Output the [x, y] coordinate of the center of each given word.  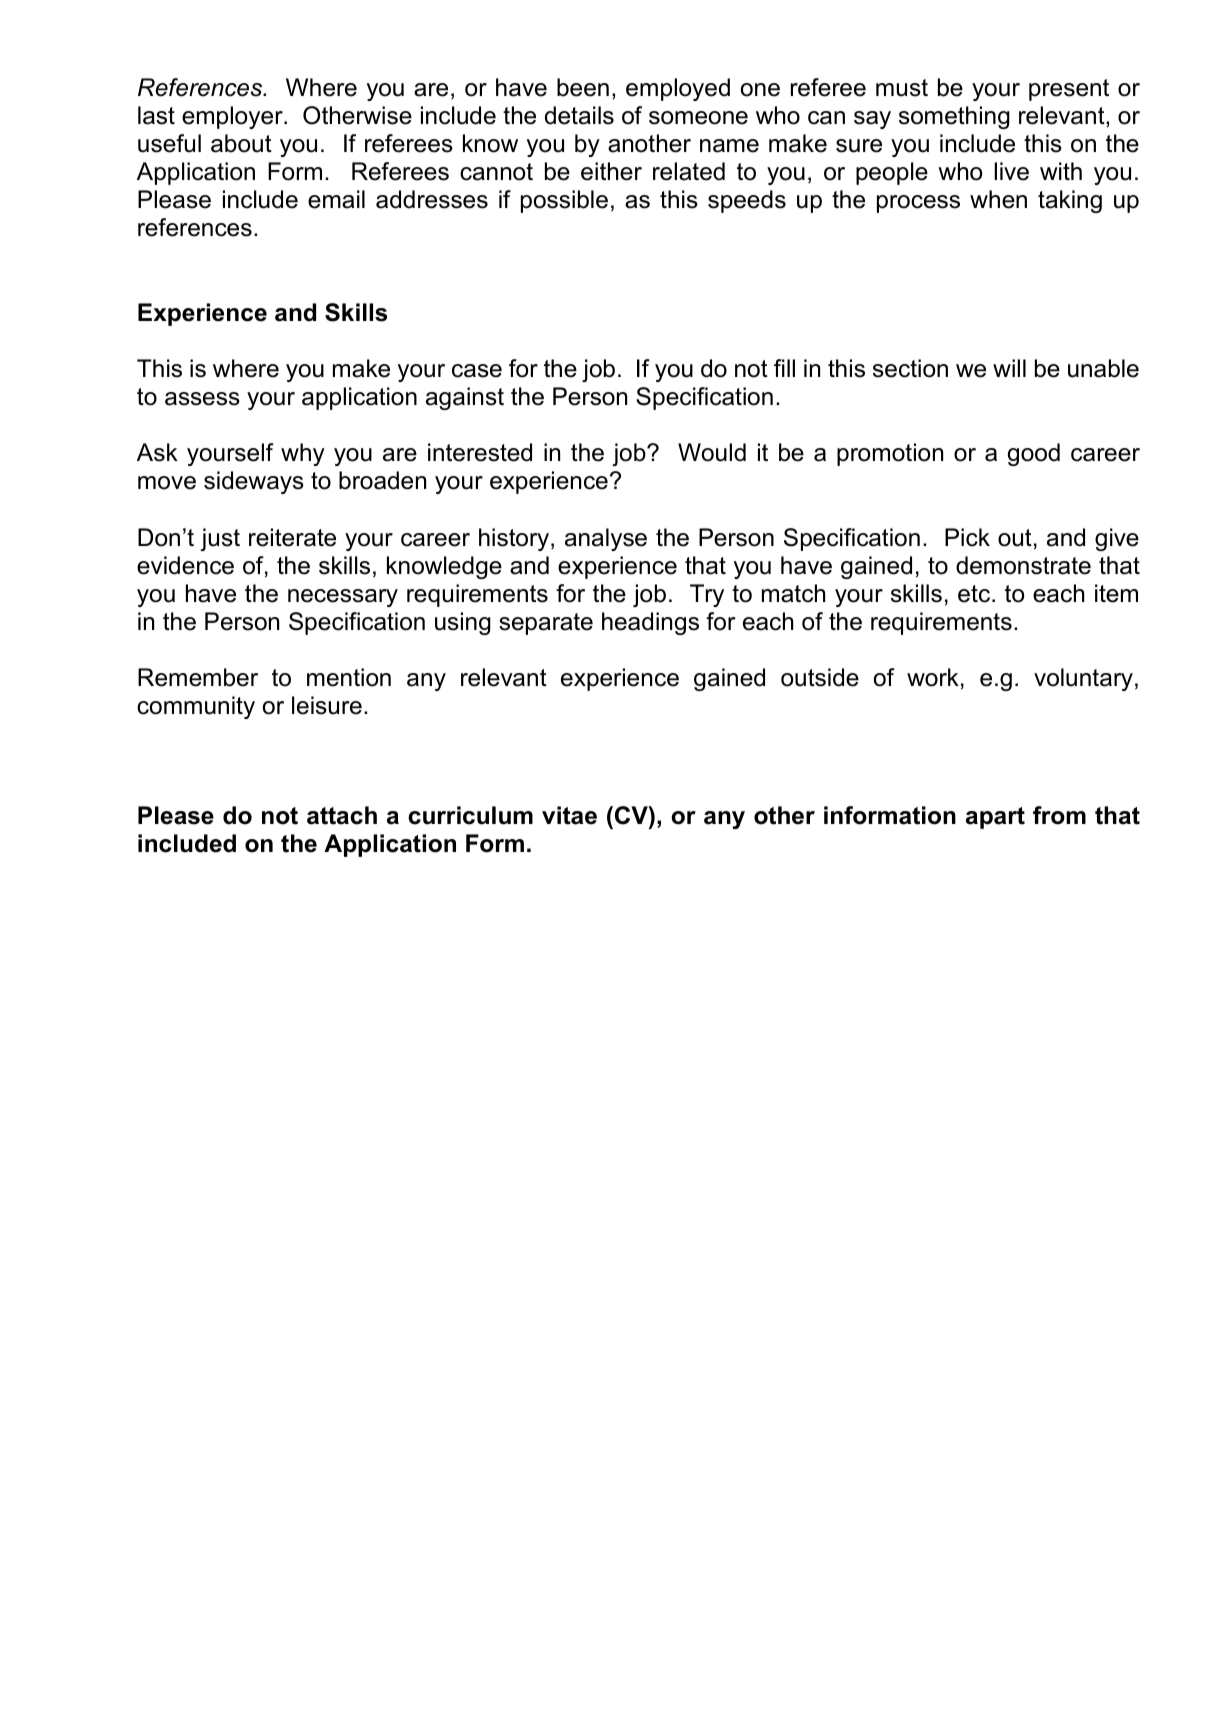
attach [342, 815]
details [579, 115]
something [954, 117]
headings [650, 623]
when [998, 199]
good [1034, 454]
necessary [343, 598]
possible [564, 201]
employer [233, 117]
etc [975, 594]
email [336, 199]
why [303, 454]
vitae [569, 815]
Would [712, 452]
